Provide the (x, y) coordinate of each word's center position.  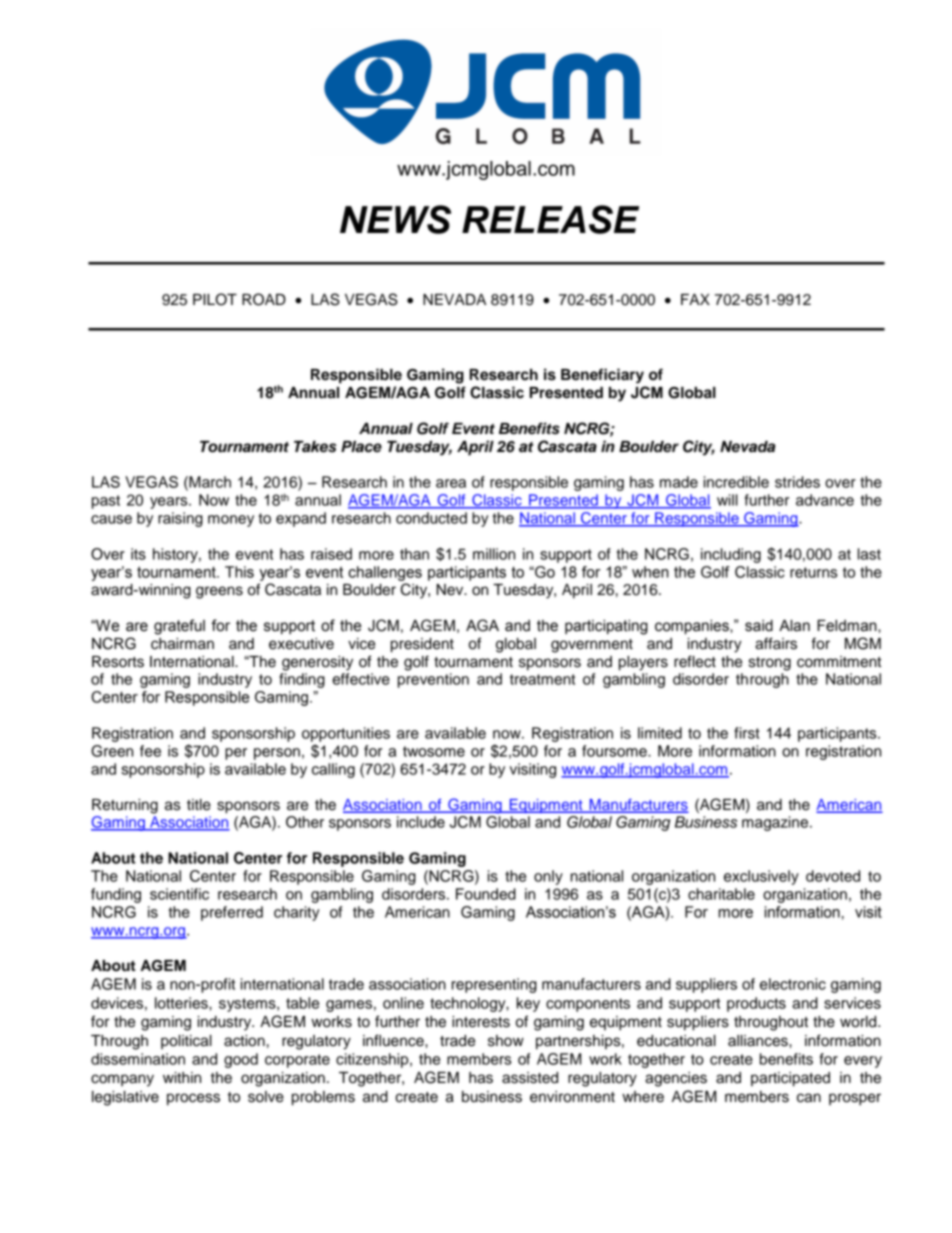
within (182, 1077)
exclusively (761, 877)
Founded (486, 894)
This (239, 572)
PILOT (215, 299)
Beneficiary (602, 376)
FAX (695, 299)
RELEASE (550, 219)
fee (150, 751)
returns (813, 572)
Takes (315, 447)
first (747, 733)
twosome (434, 751)
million (494, 554)
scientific (179, 894)
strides (797, 482)
